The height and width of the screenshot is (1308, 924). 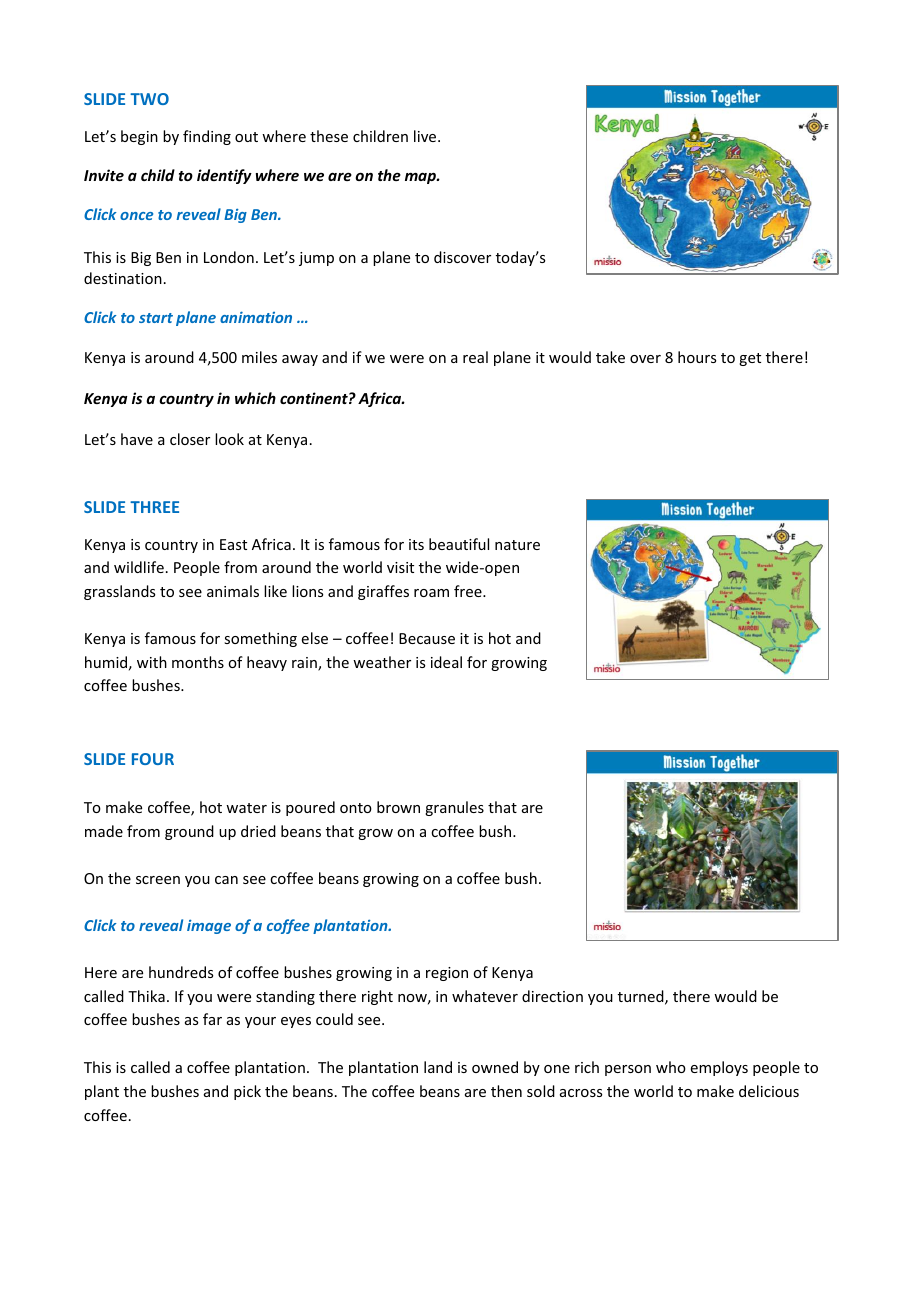 What do you see at coordinates (431, 593) in the screenshot?
I see `roam` at bounding box center [431, 593].
